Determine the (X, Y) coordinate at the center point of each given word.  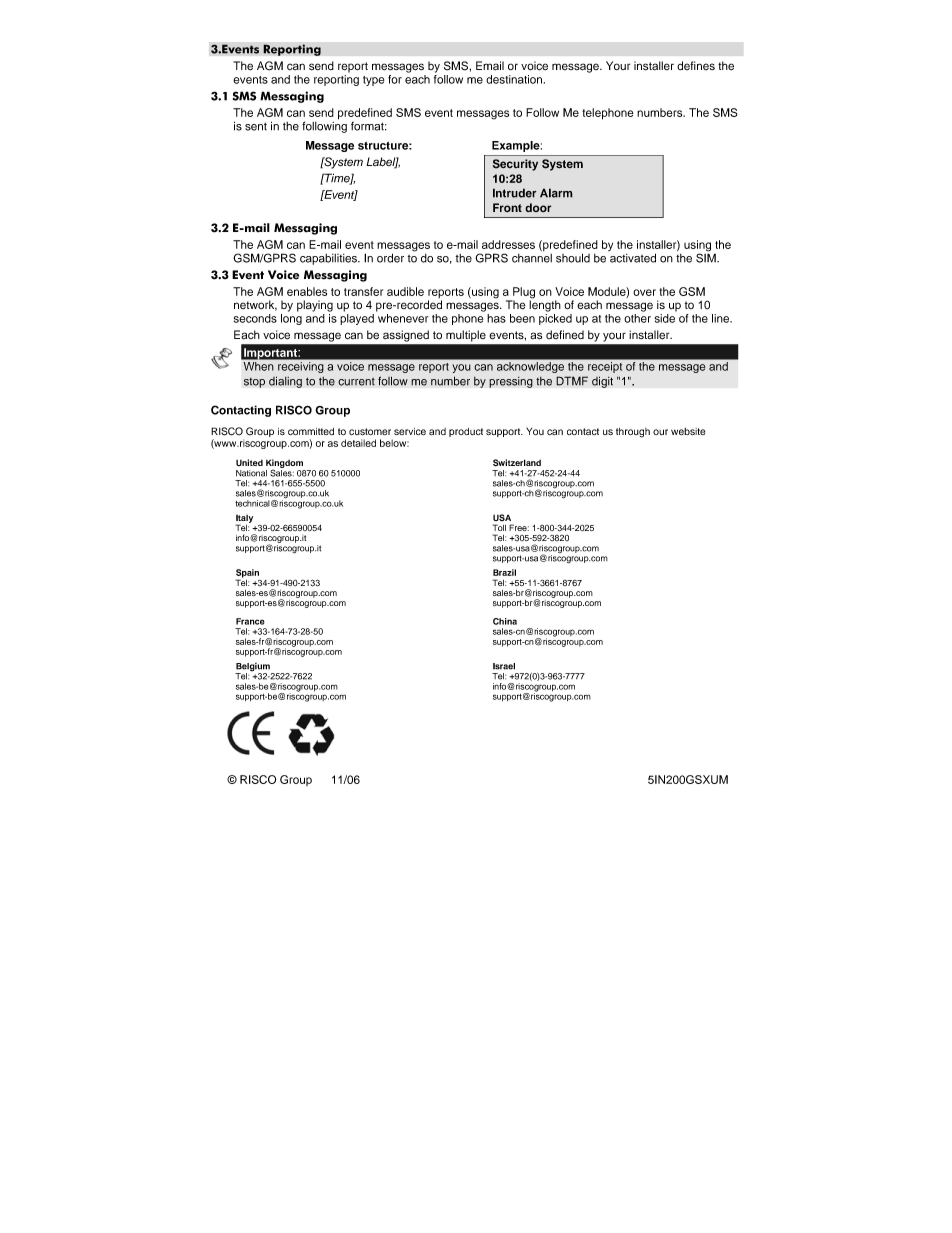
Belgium (253, 668)
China (505, 621)
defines (696, 65)
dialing (285, 382)
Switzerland (517, 463)
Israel (504, 666)
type (373, 81)
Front (507, 207)
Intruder (515, 193)
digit (602, 382)
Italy (244, 520)
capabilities (330, 259)
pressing (511, 382)
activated (633, 258)
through (633, 433)
